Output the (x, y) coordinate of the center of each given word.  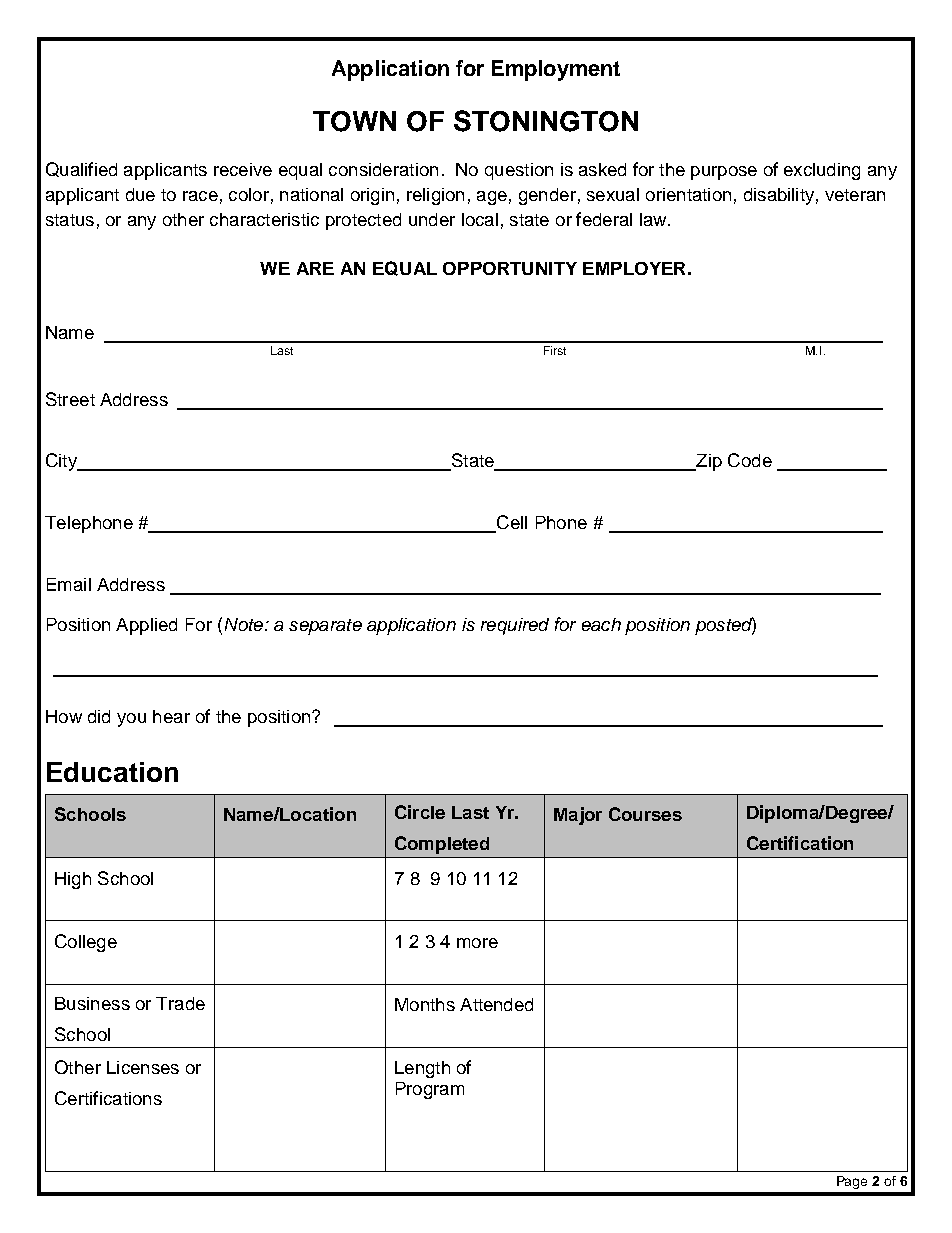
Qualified (81, 169)
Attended (496, 1004)
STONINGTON (546, 121)
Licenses (143, 1067)
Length (422, 1069)
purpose (724, 173)
